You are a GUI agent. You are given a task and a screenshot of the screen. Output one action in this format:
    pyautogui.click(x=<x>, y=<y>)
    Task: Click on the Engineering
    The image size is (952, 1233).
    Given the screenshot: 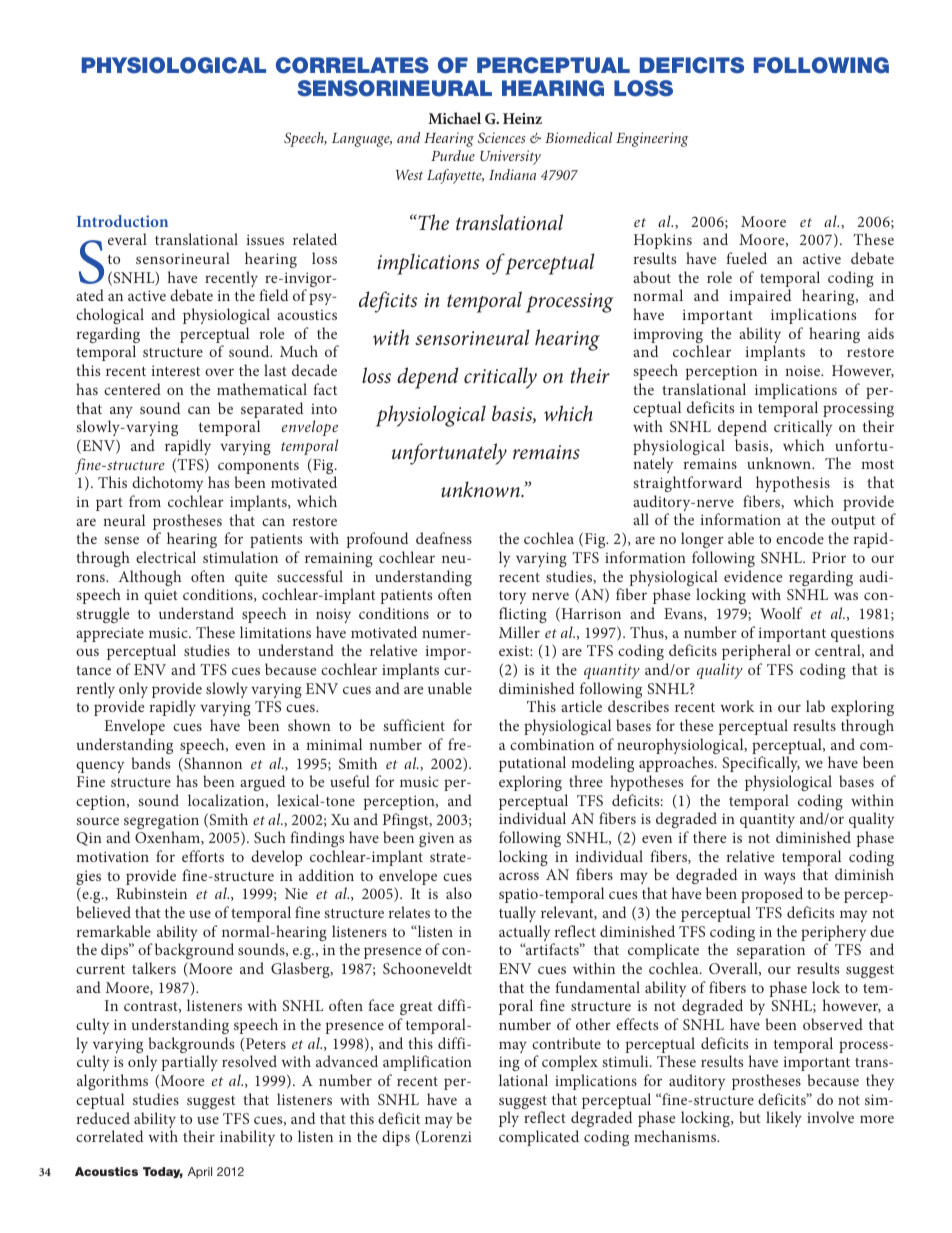 What is the action you would take?
    pyautogui.click(x=652, y=139)
